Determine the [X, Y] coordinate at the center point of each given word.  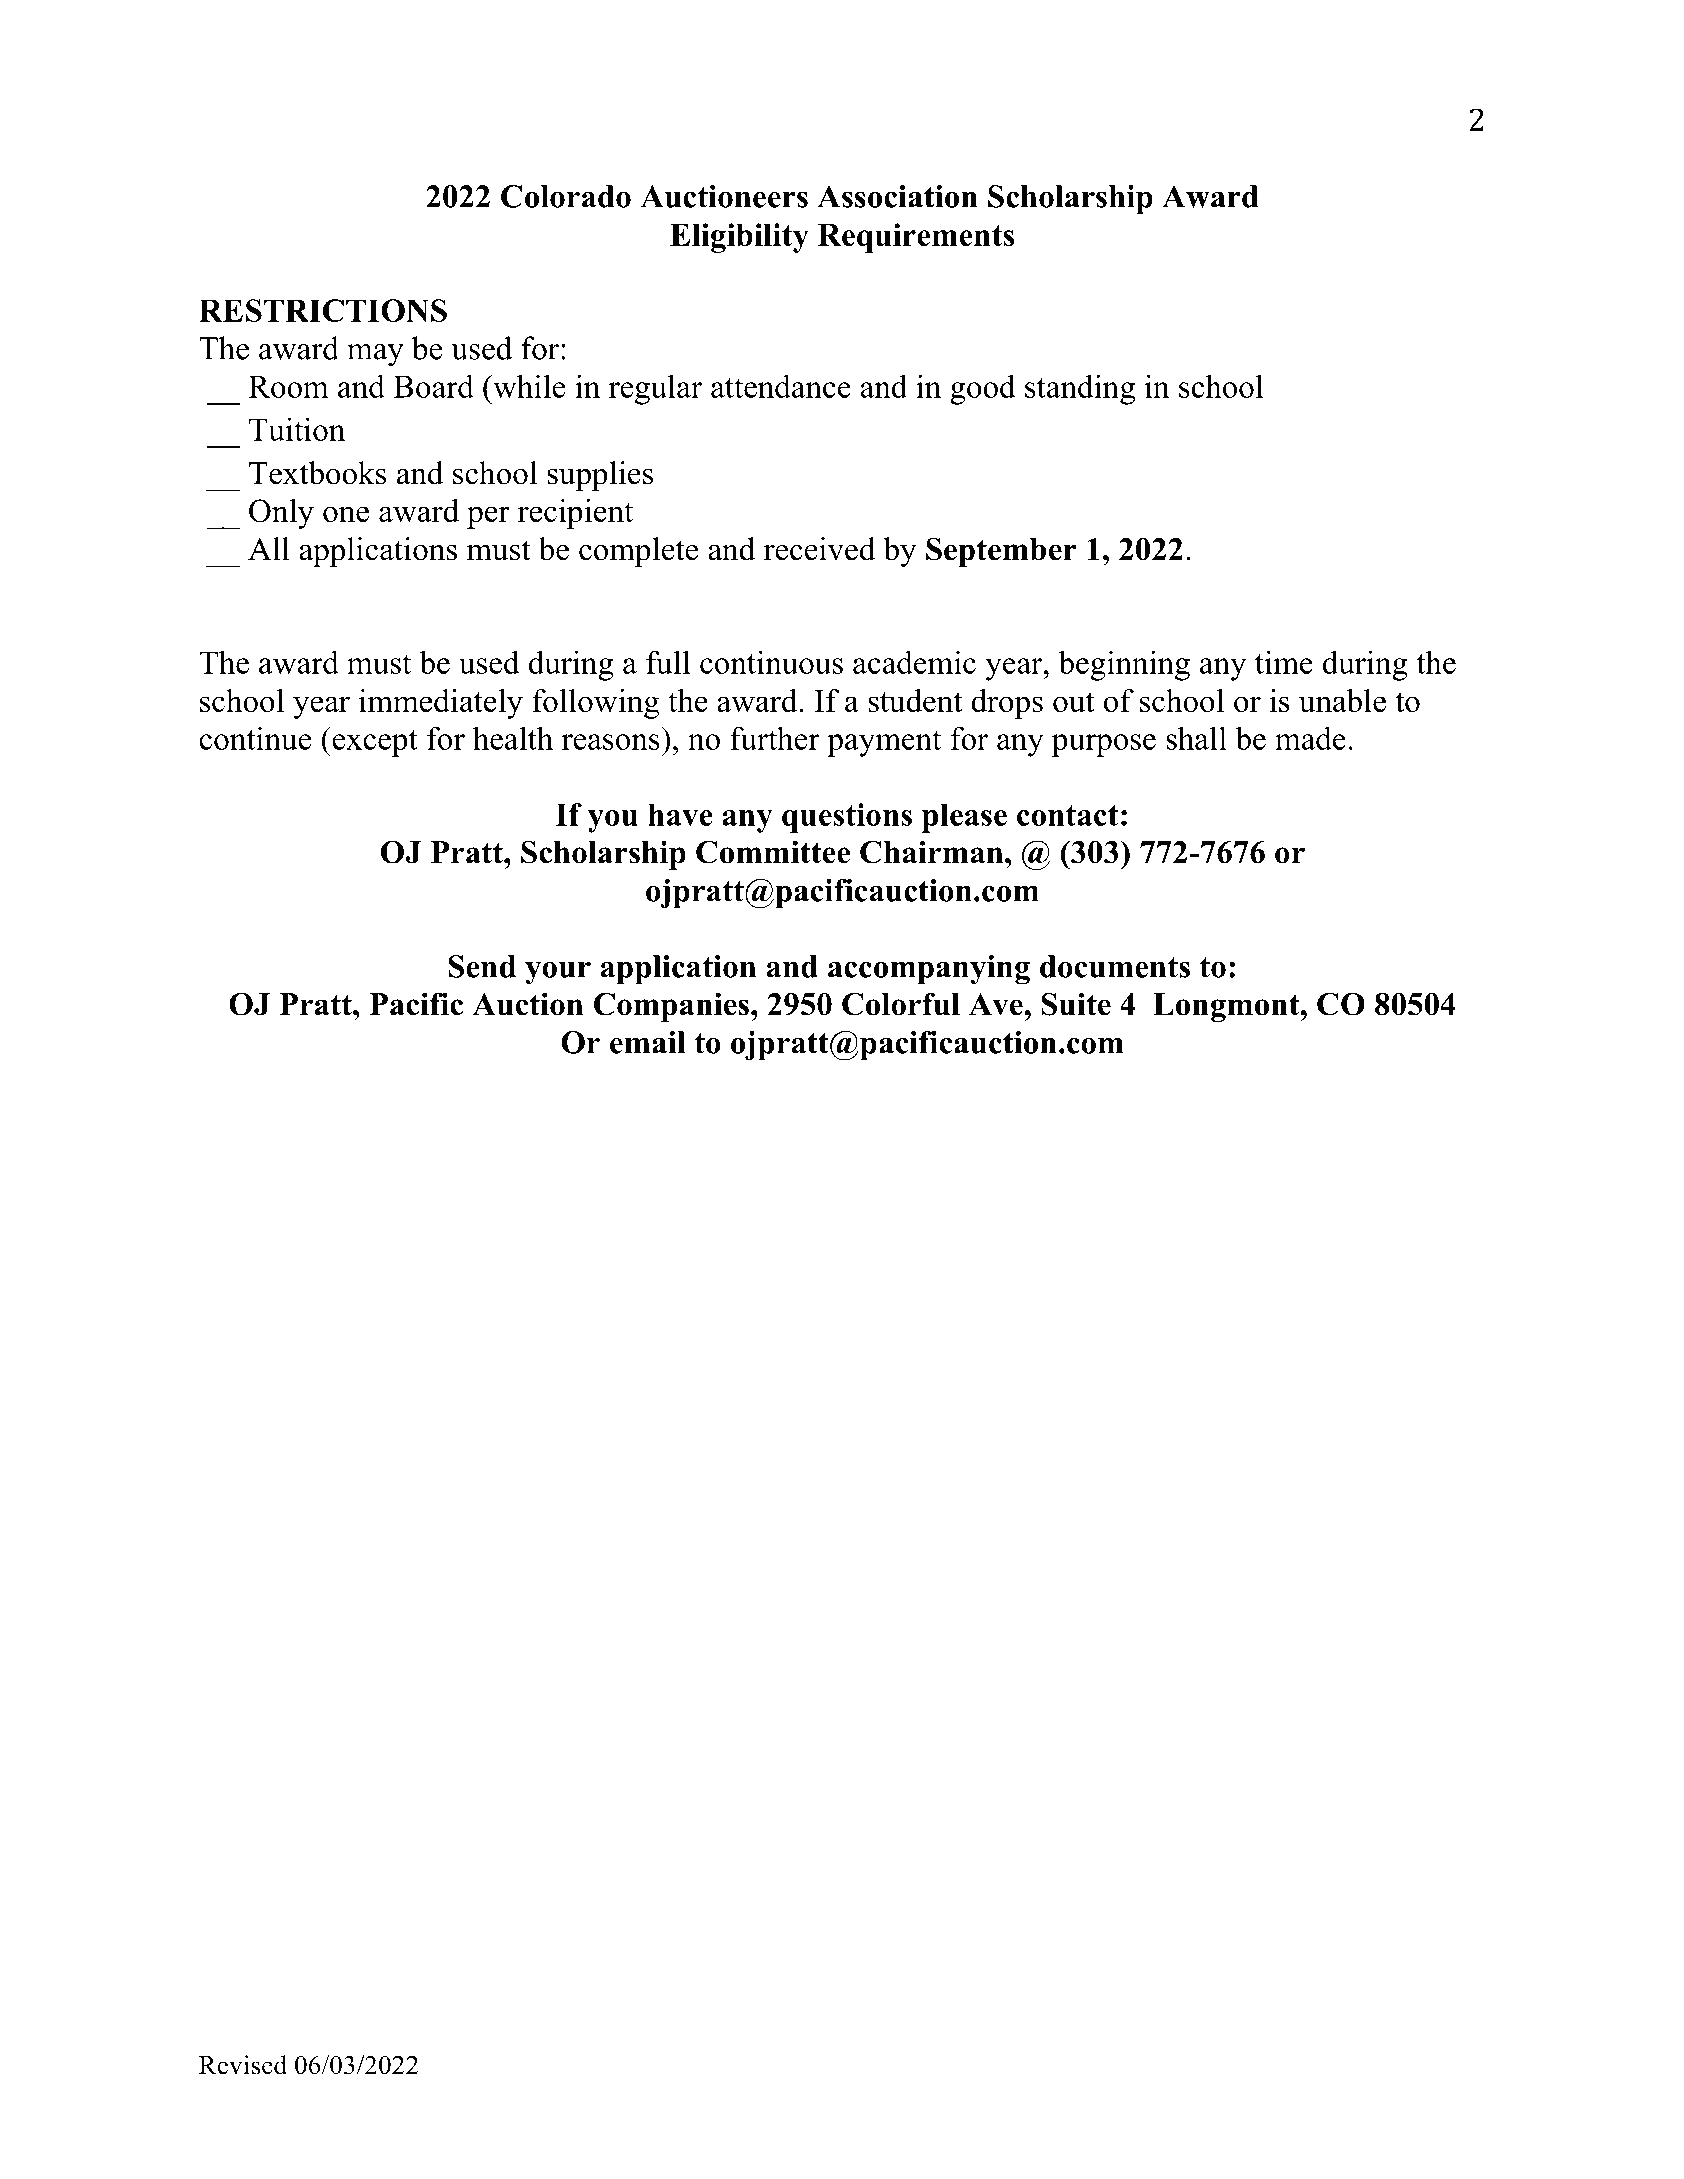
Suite [1076, 1004]
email [648, 1042]
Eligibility [739, 238]
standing [1080, 390]
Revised [243, 2065]
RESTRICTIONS [323, 310]
